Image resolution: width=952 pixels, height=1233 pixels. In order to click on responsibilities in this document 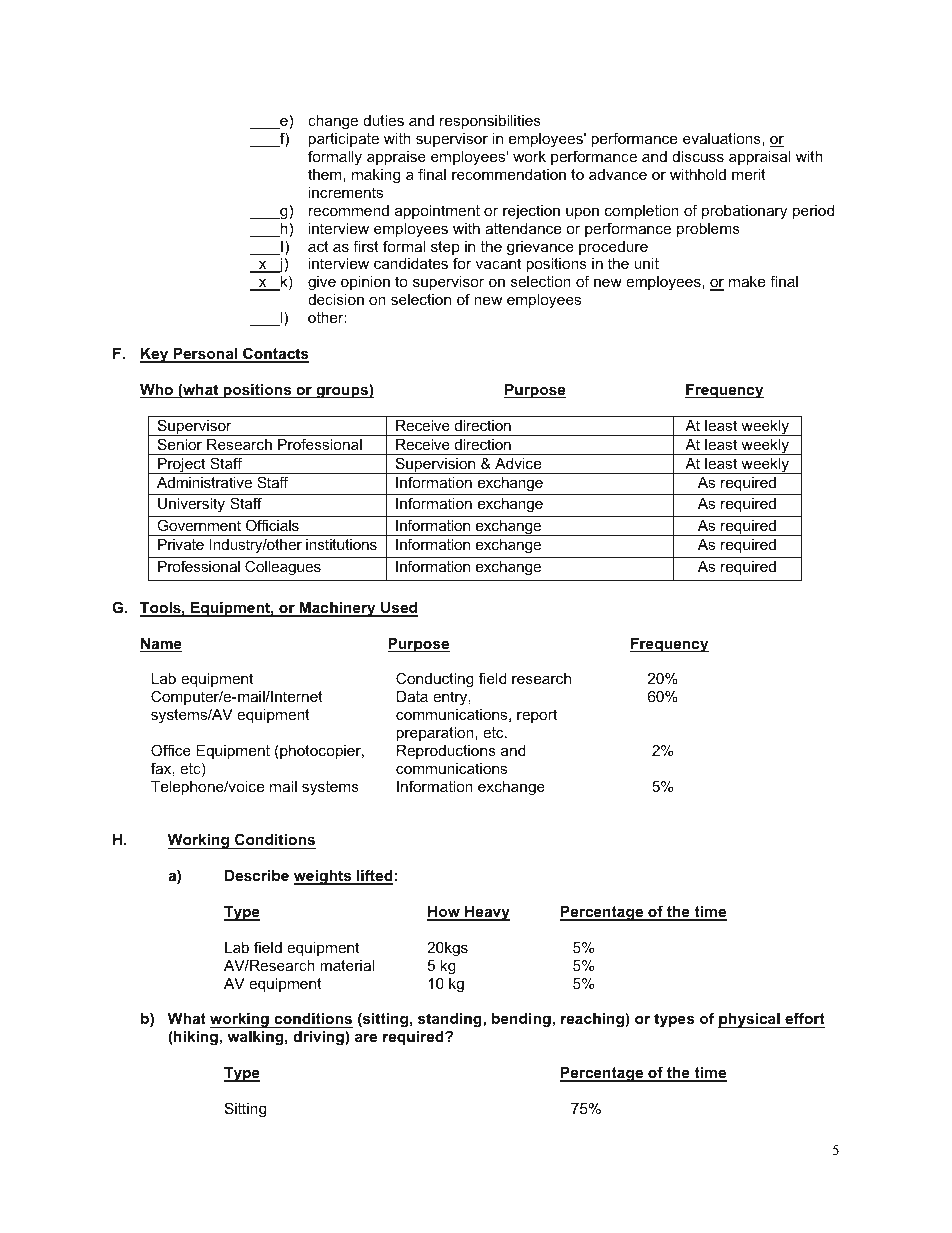, I will do `click(490, 122)`.
